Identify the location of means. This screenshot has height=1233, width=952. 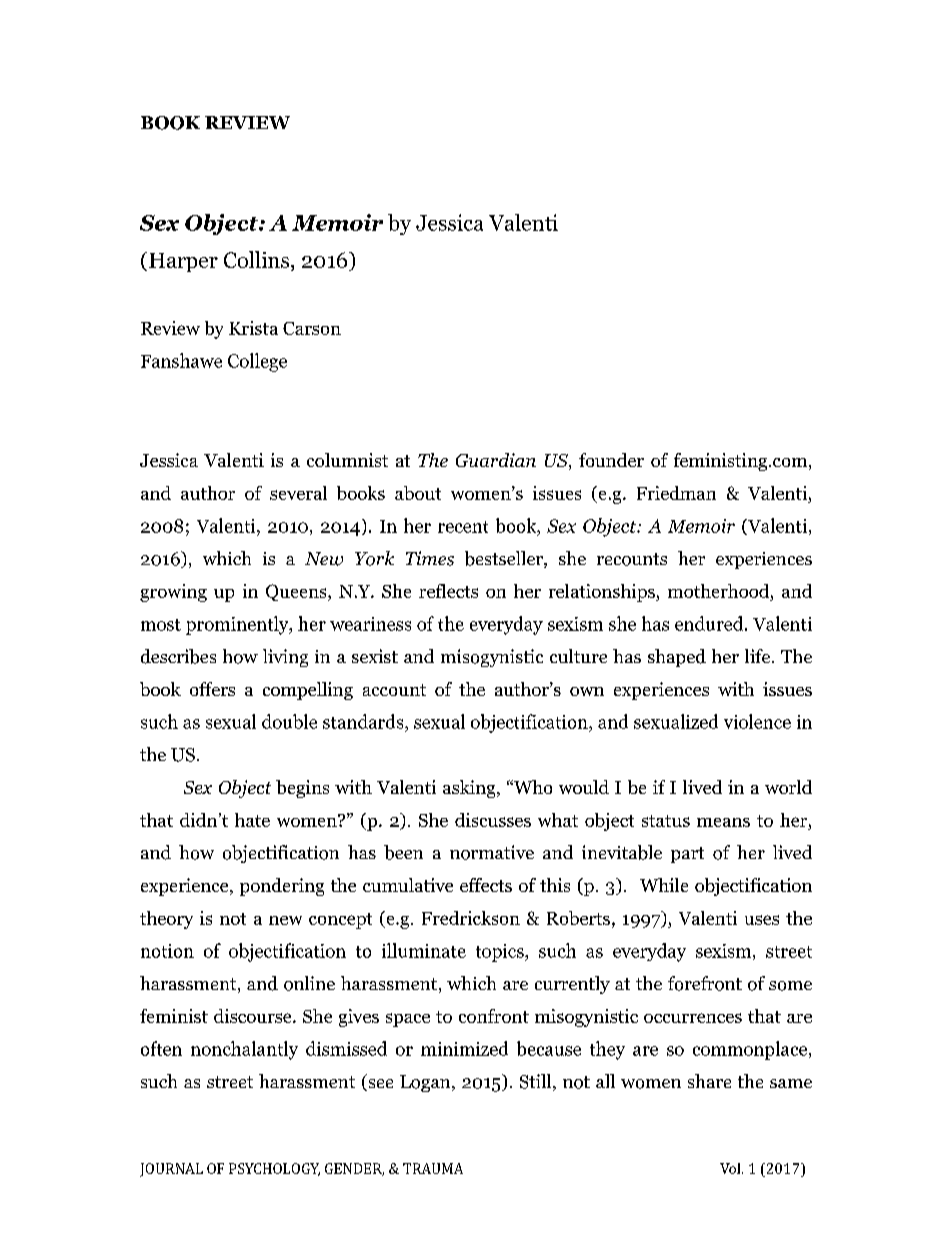
(723, 822).
